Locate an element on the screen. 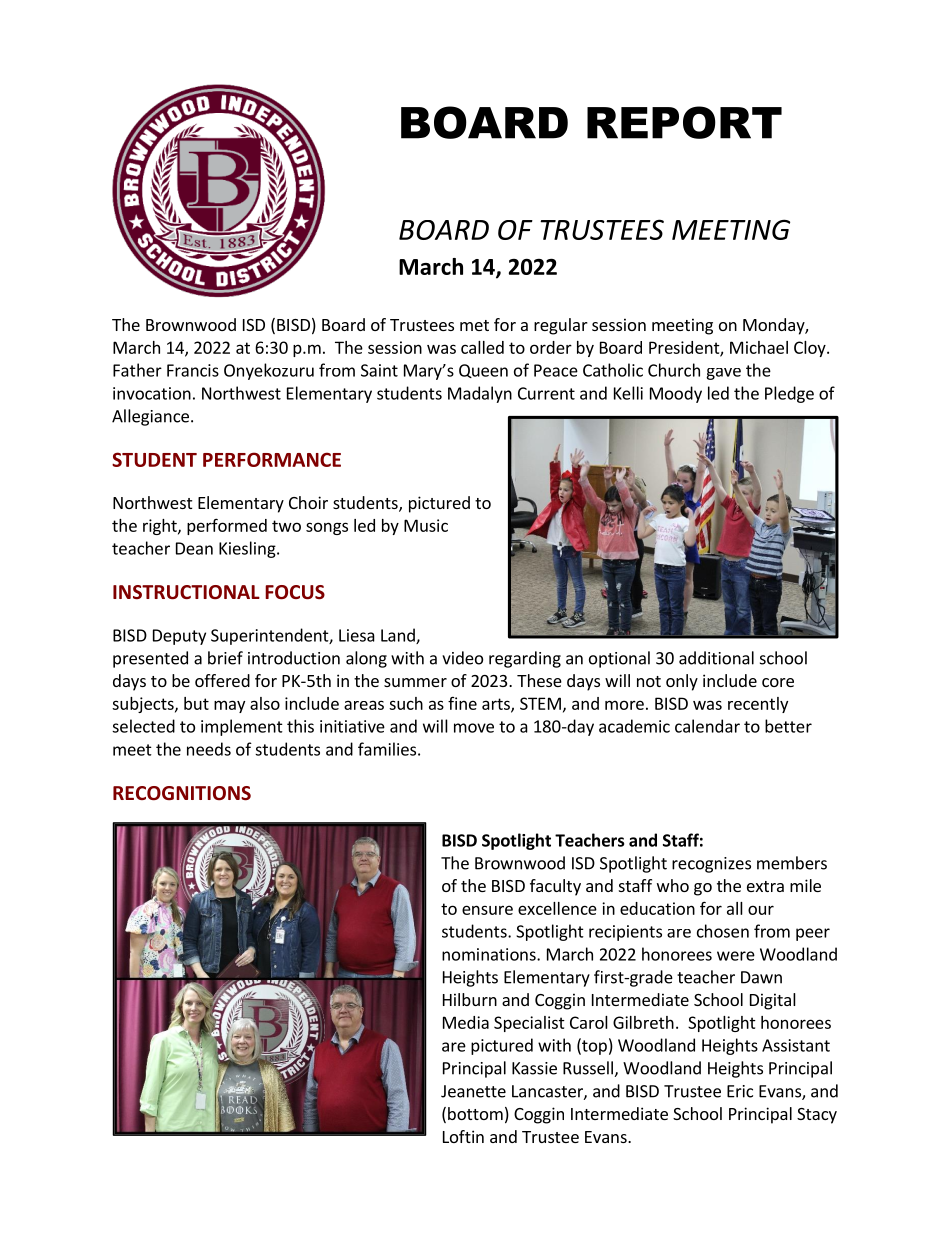  PERFORMANCE is located at coordinates (272, 459).
